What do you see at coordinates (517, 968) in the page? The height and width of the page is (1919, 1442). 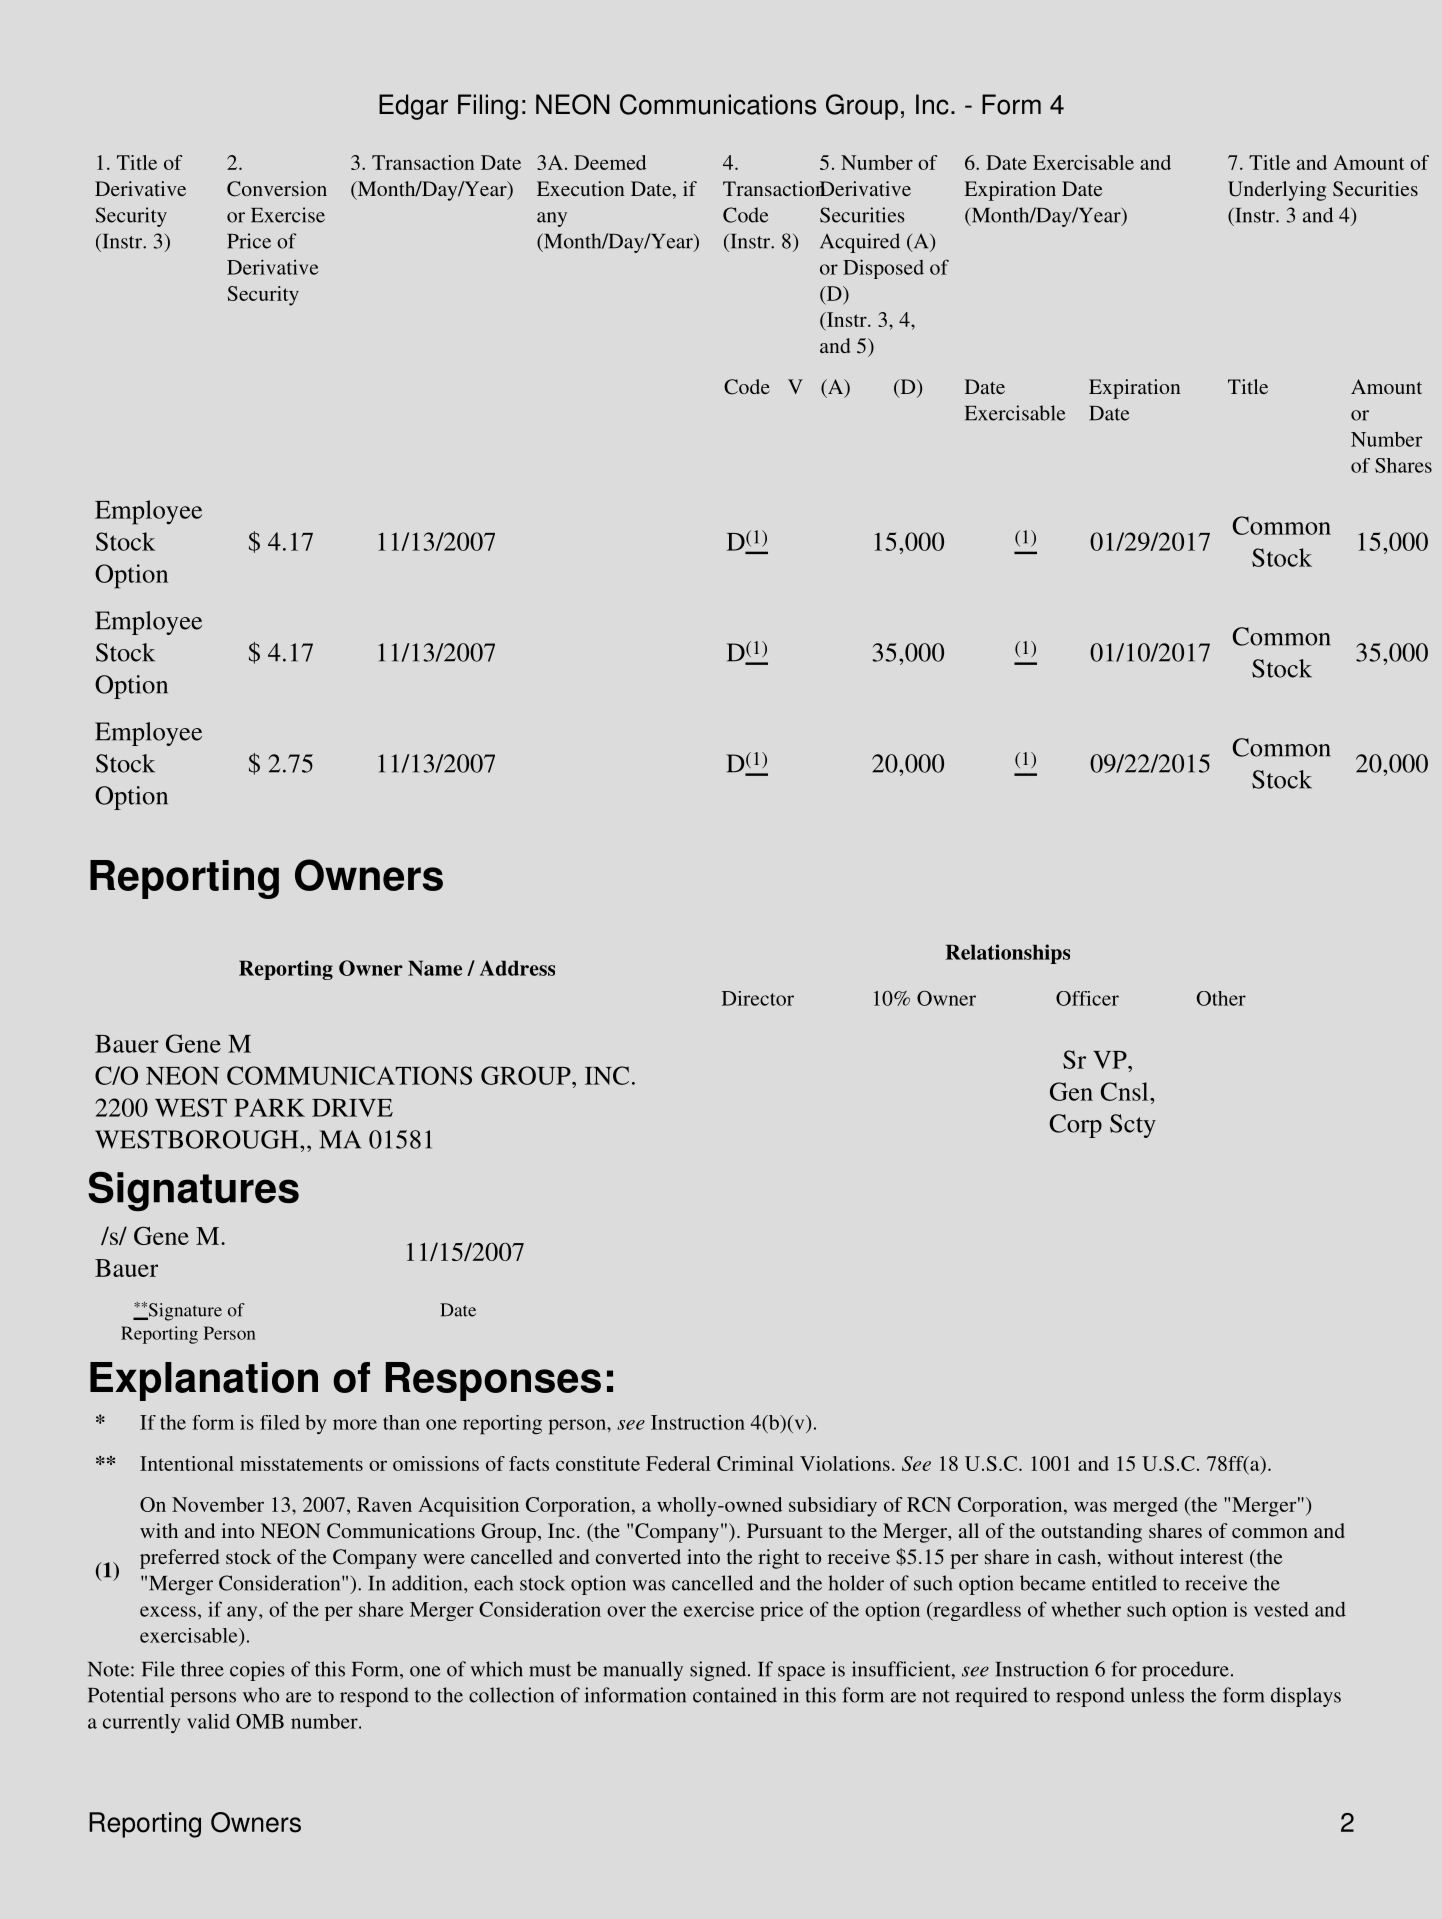 I see `Address` at bounding box center [517, 968].
